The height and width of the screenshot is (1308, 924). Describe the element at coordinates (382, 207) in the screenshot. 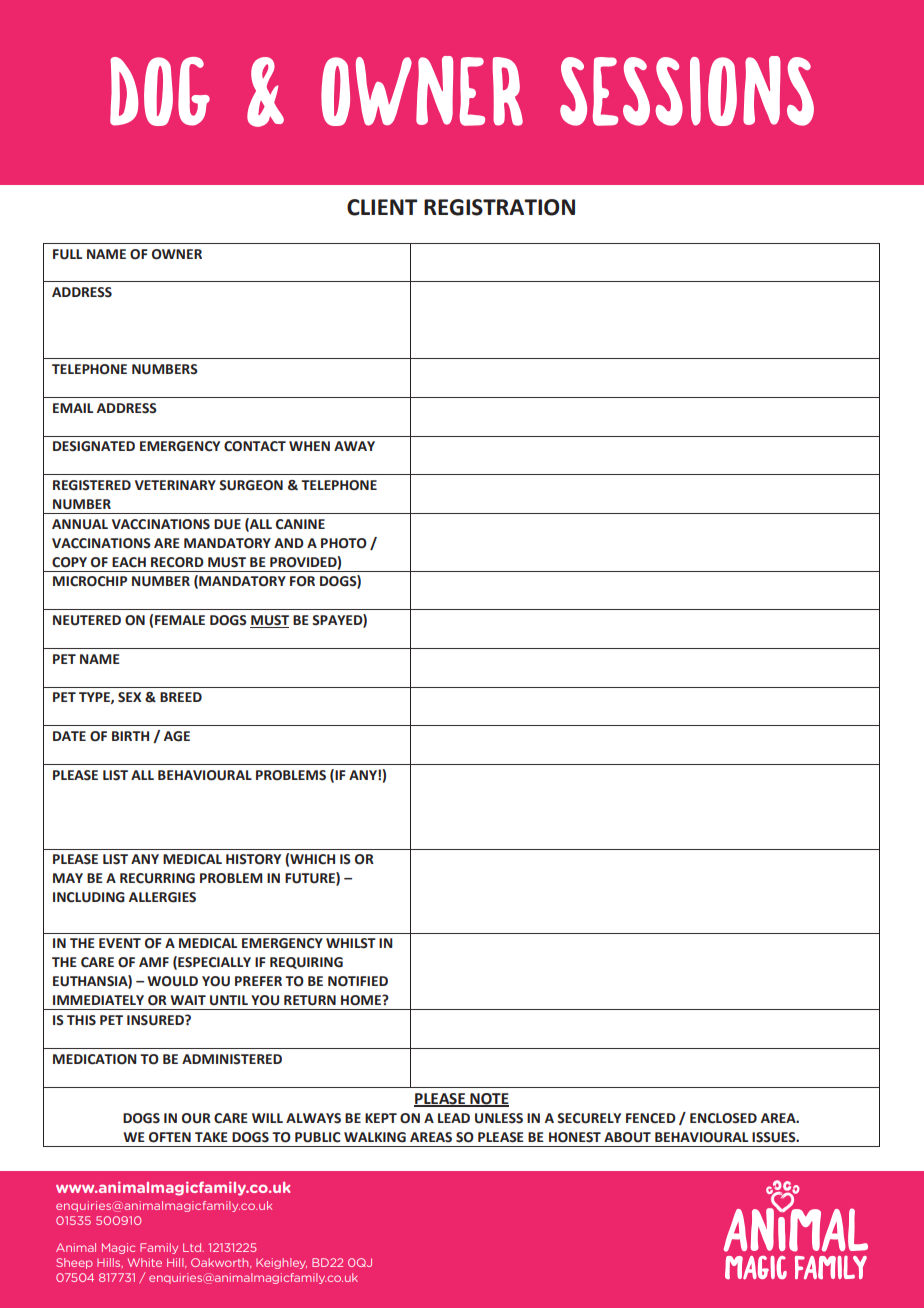

I see `CLIENT` at that location.
